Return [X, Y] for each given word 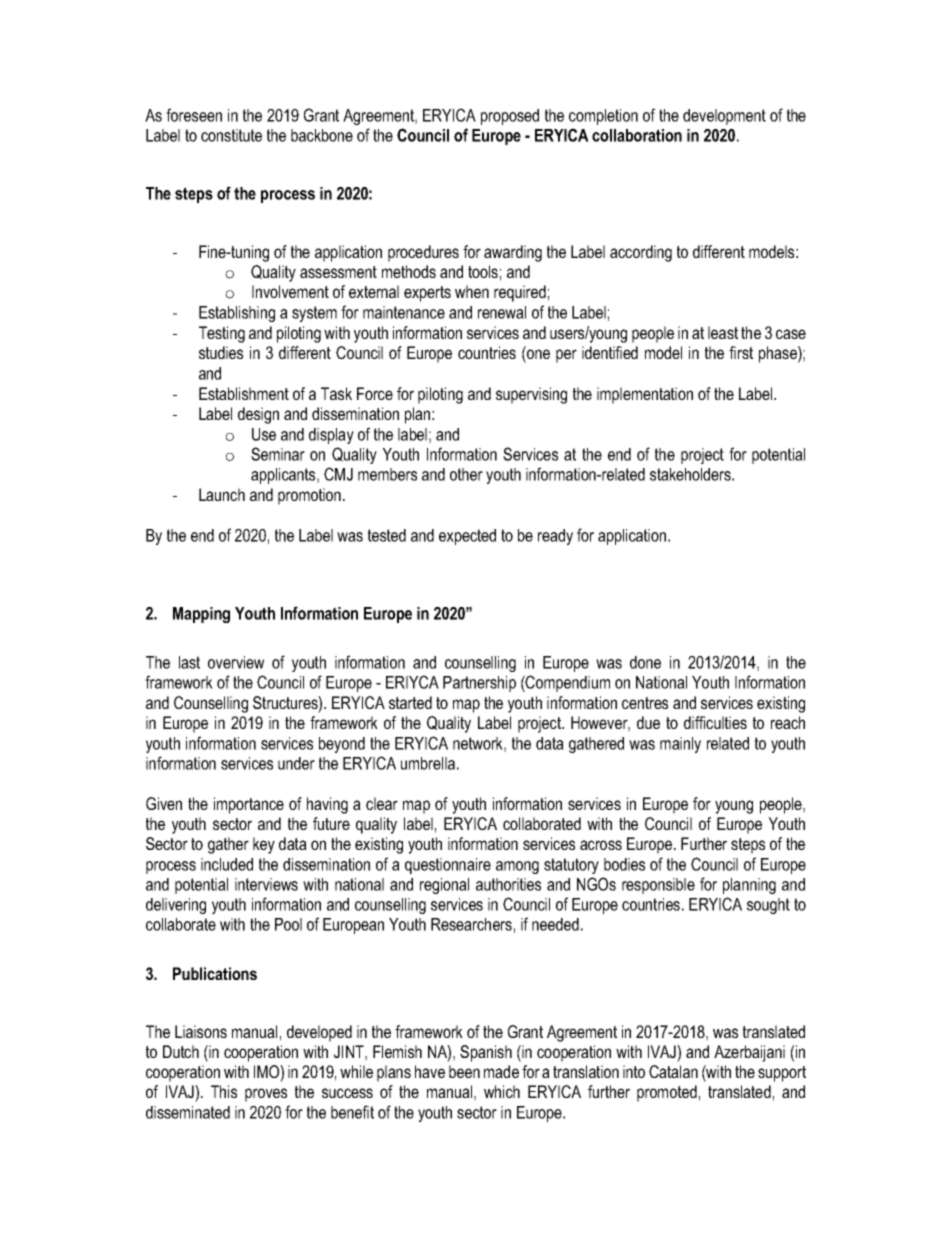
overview [236, 662]
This [224, 1091]
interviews [266, 884]
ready [555, 537]
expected [467, 537]
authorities [508, 884]
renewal [502, 312]
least [723, 332]
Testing [222, 334]
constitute [231, 135]
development [724, 117]
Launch [222, 494]
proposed [510, 117]
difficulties [715, 722]
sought [768, 906]
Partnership [479, 684]
